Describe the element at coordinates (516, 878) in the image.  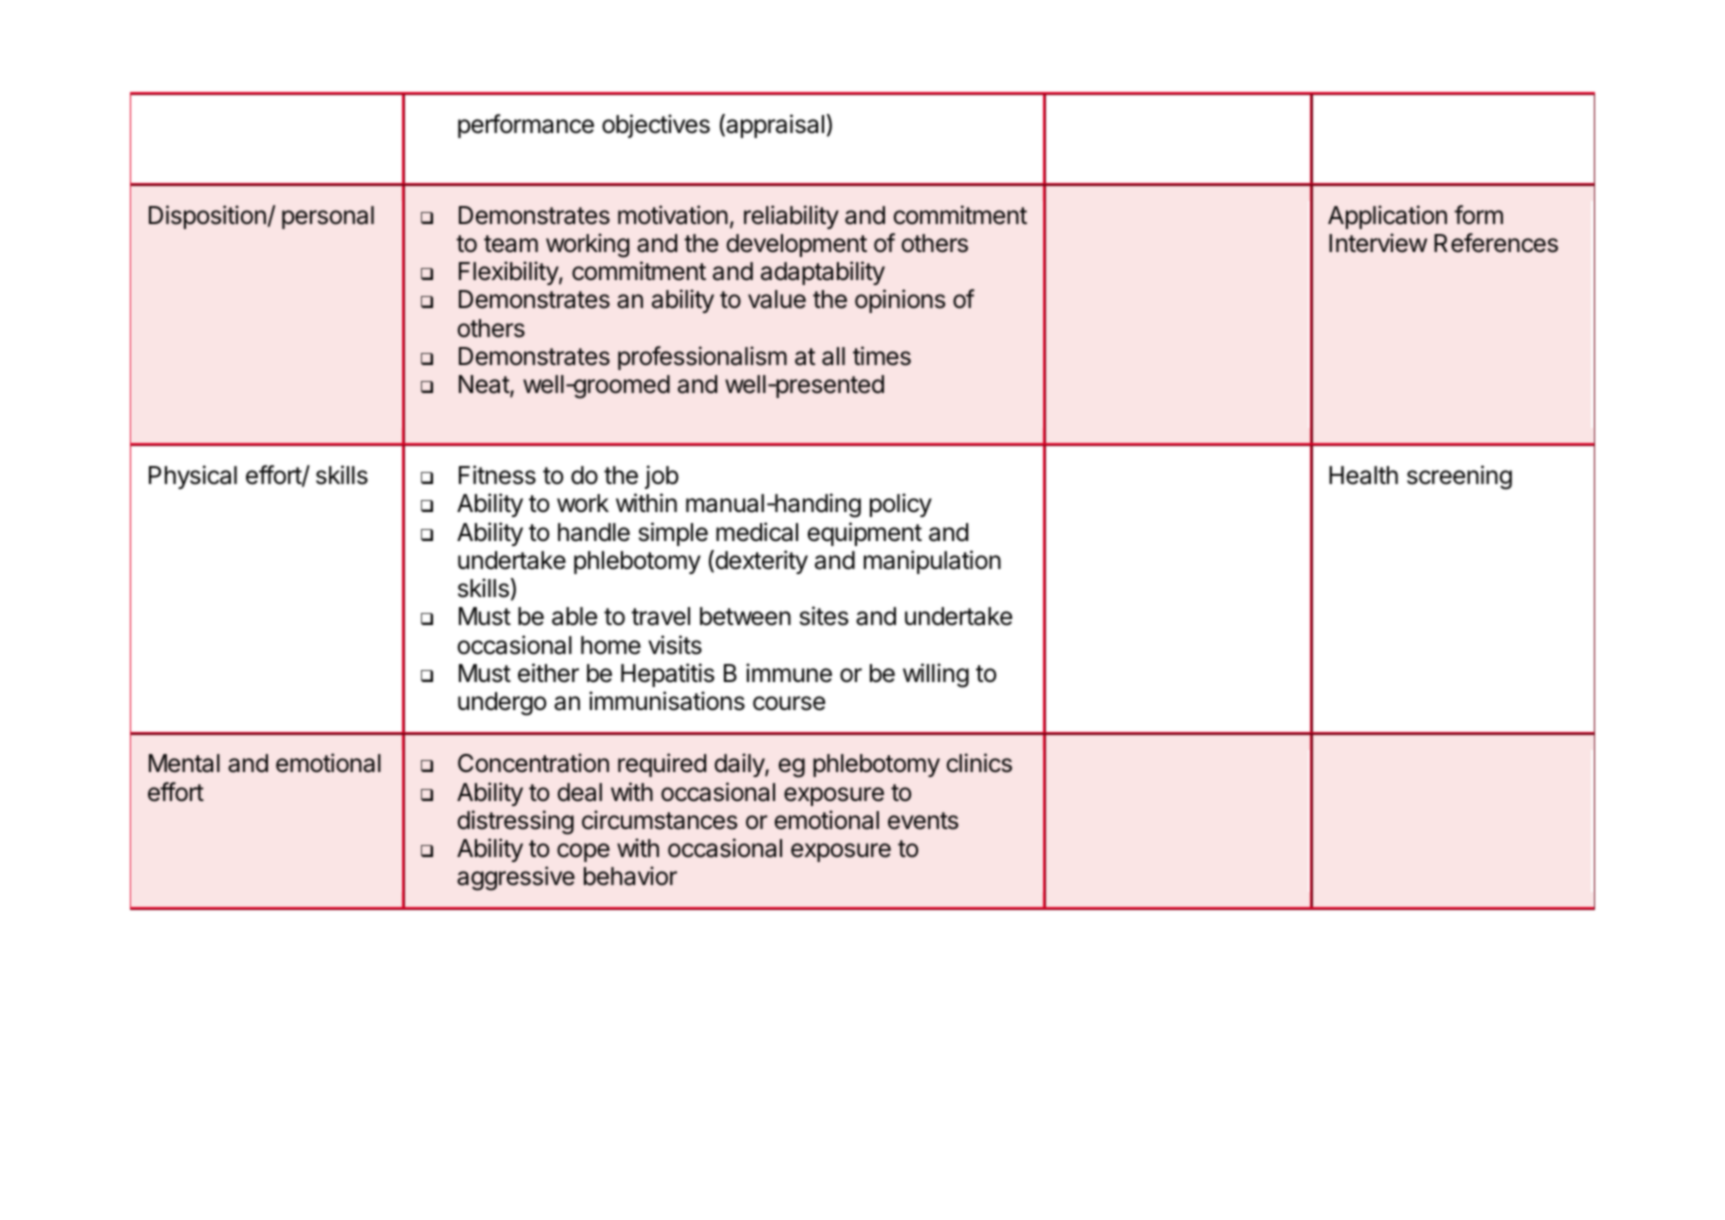
I see `aggressive` at that location.
